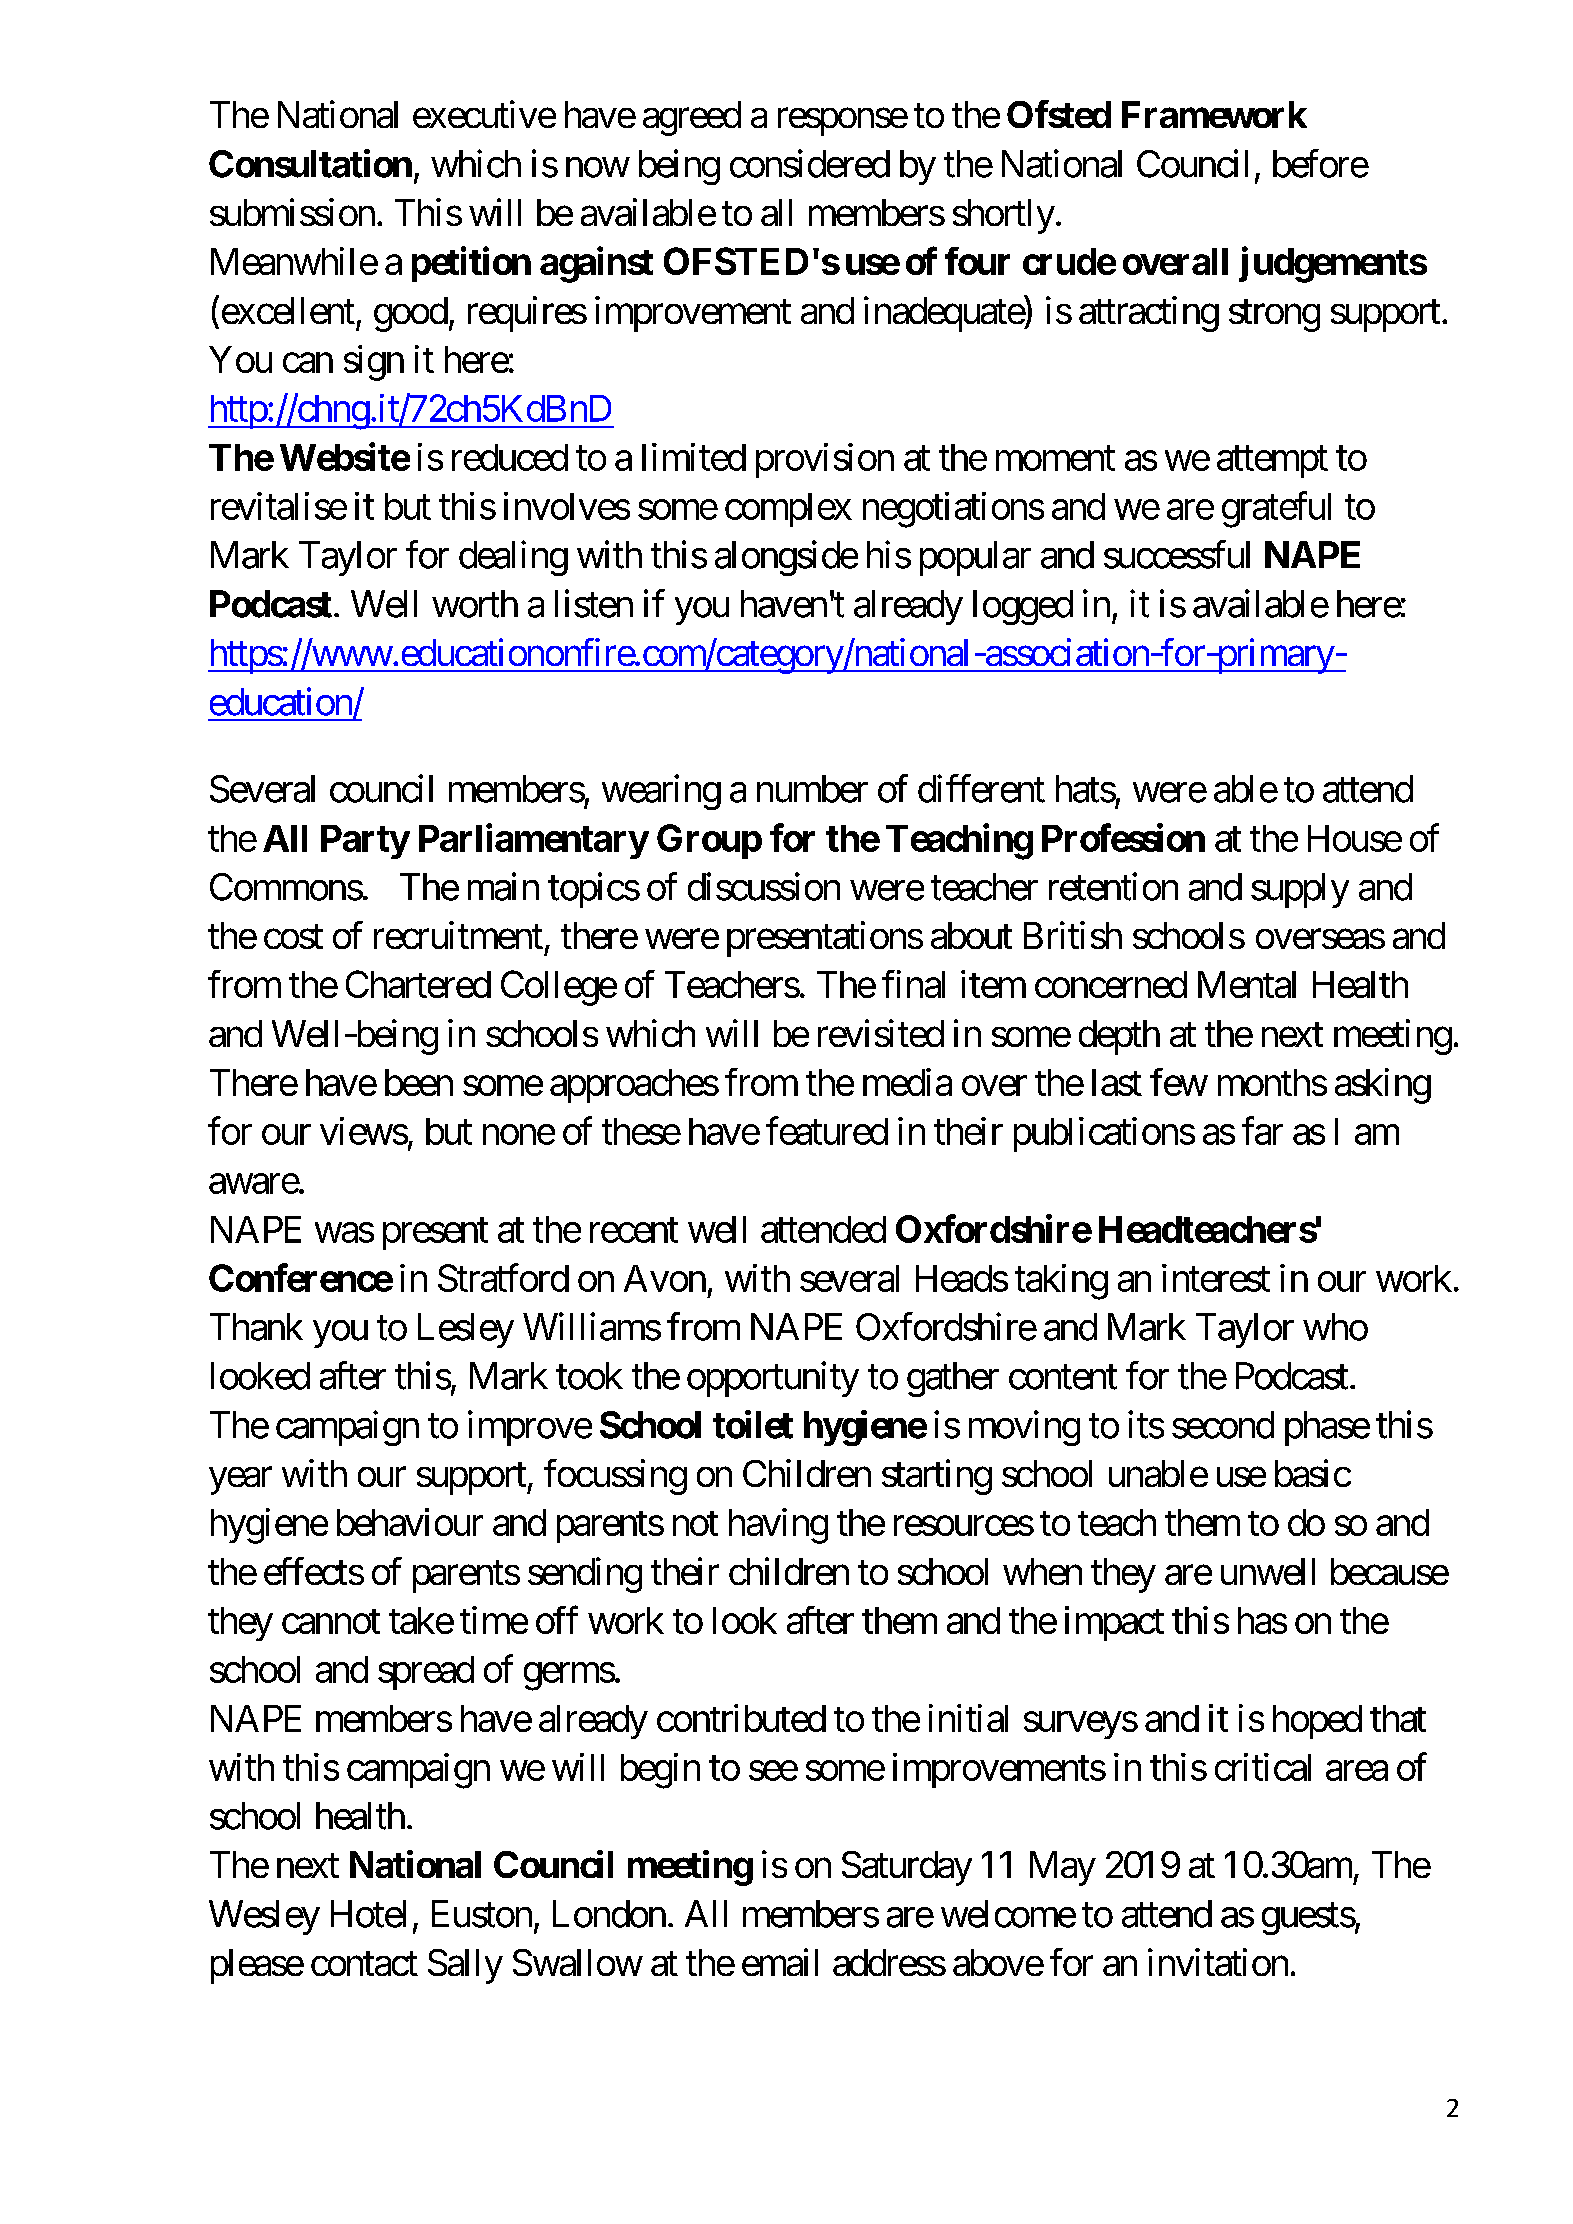  Describe the element at coordinates (1004, 216) in the document. I see `shortly` at that location.
